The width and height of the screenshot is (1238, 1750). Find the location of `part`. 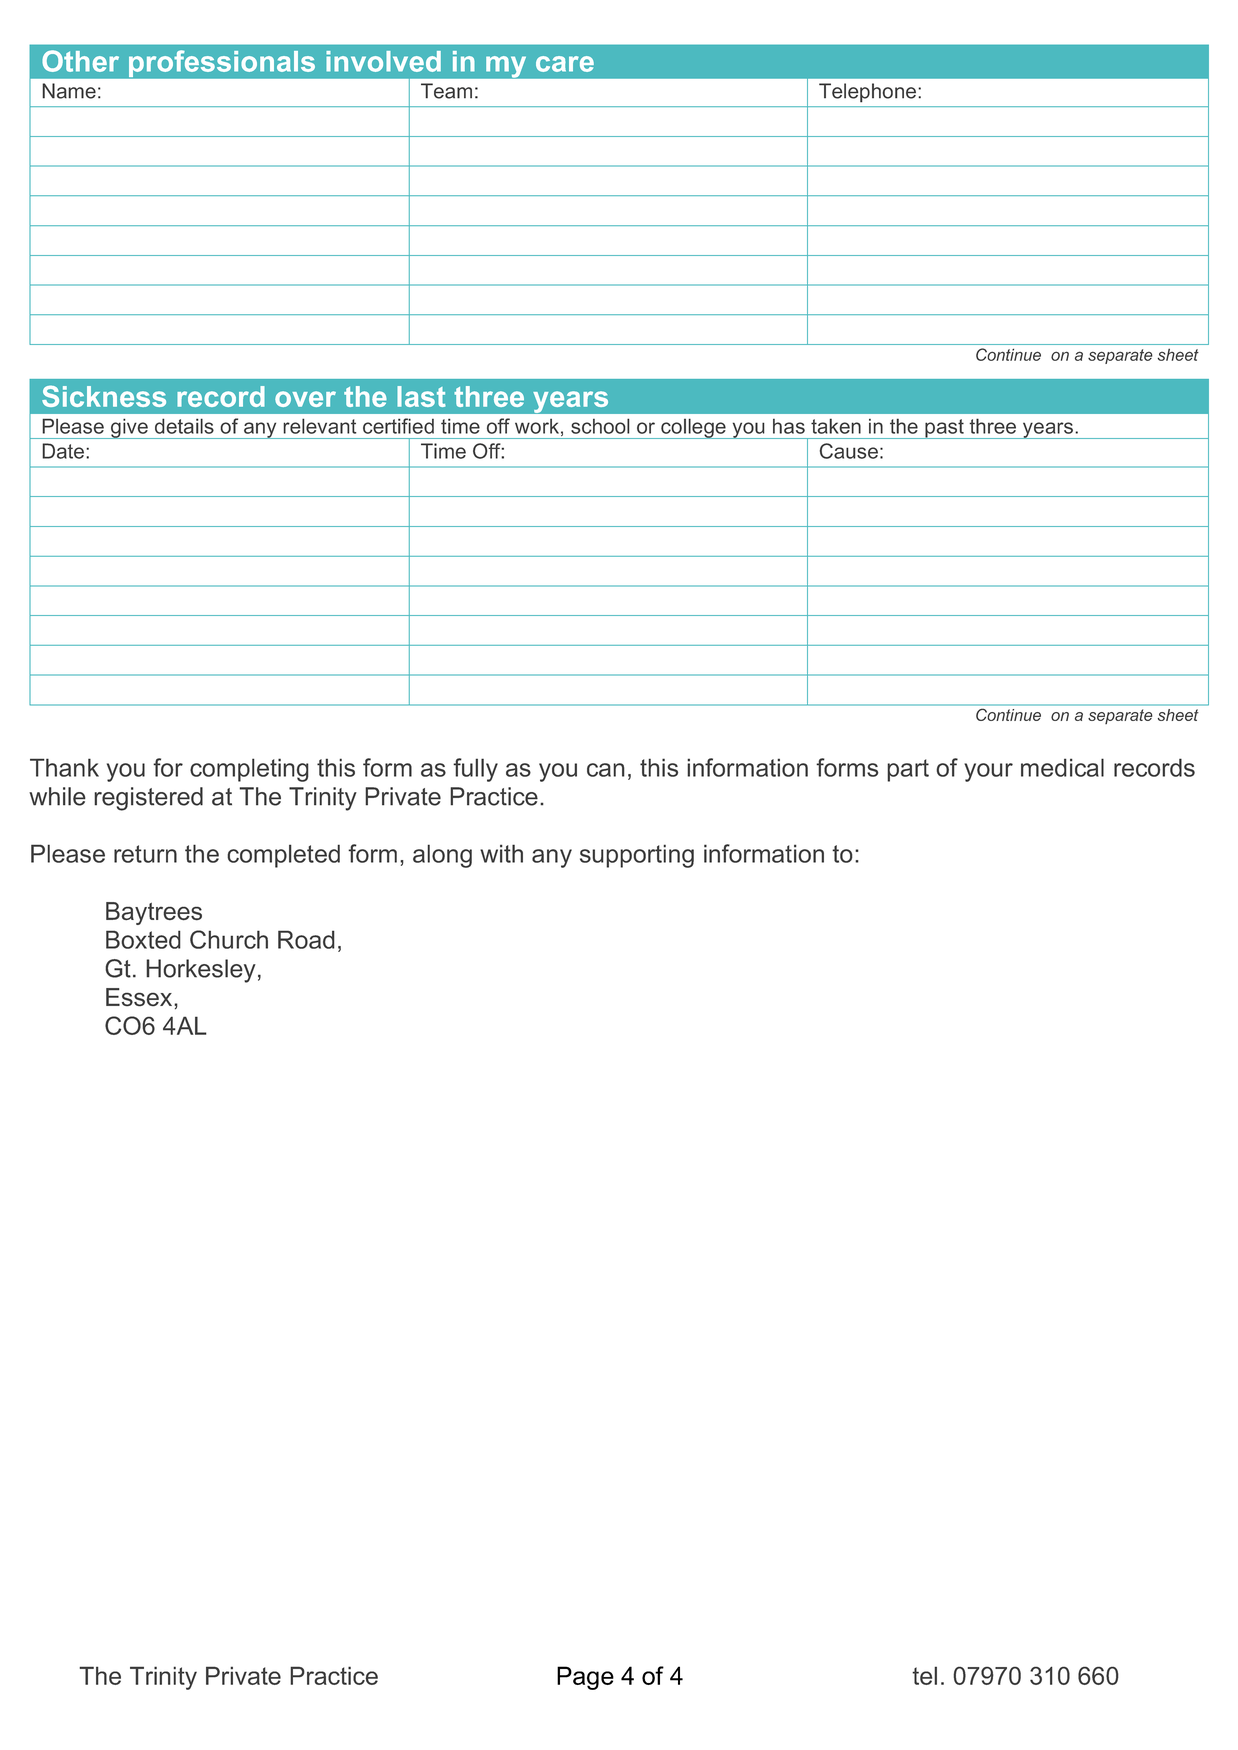

part is located at coordinates (908, 770).
